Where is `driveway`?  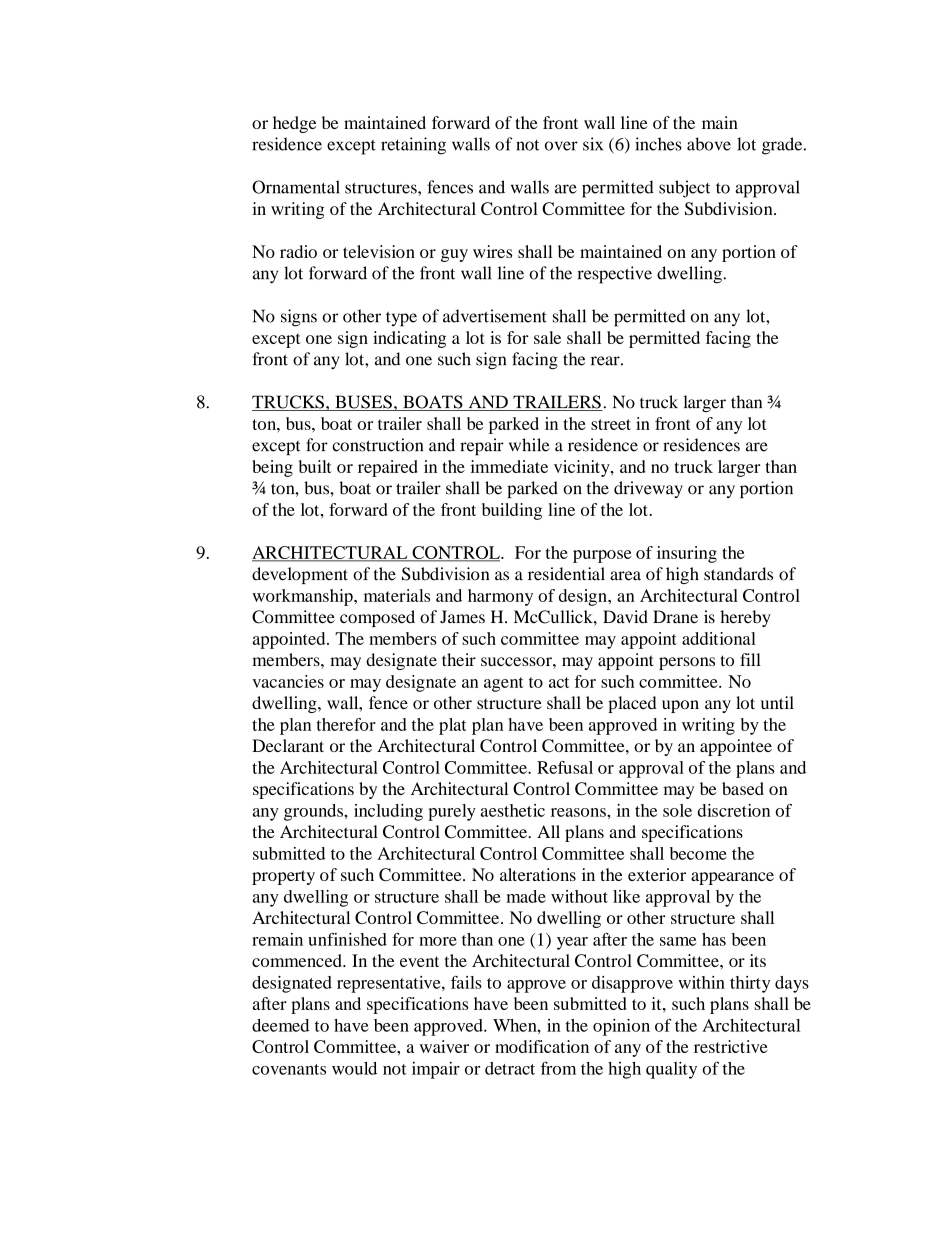 driveway is located at coordinates (648, 489).
